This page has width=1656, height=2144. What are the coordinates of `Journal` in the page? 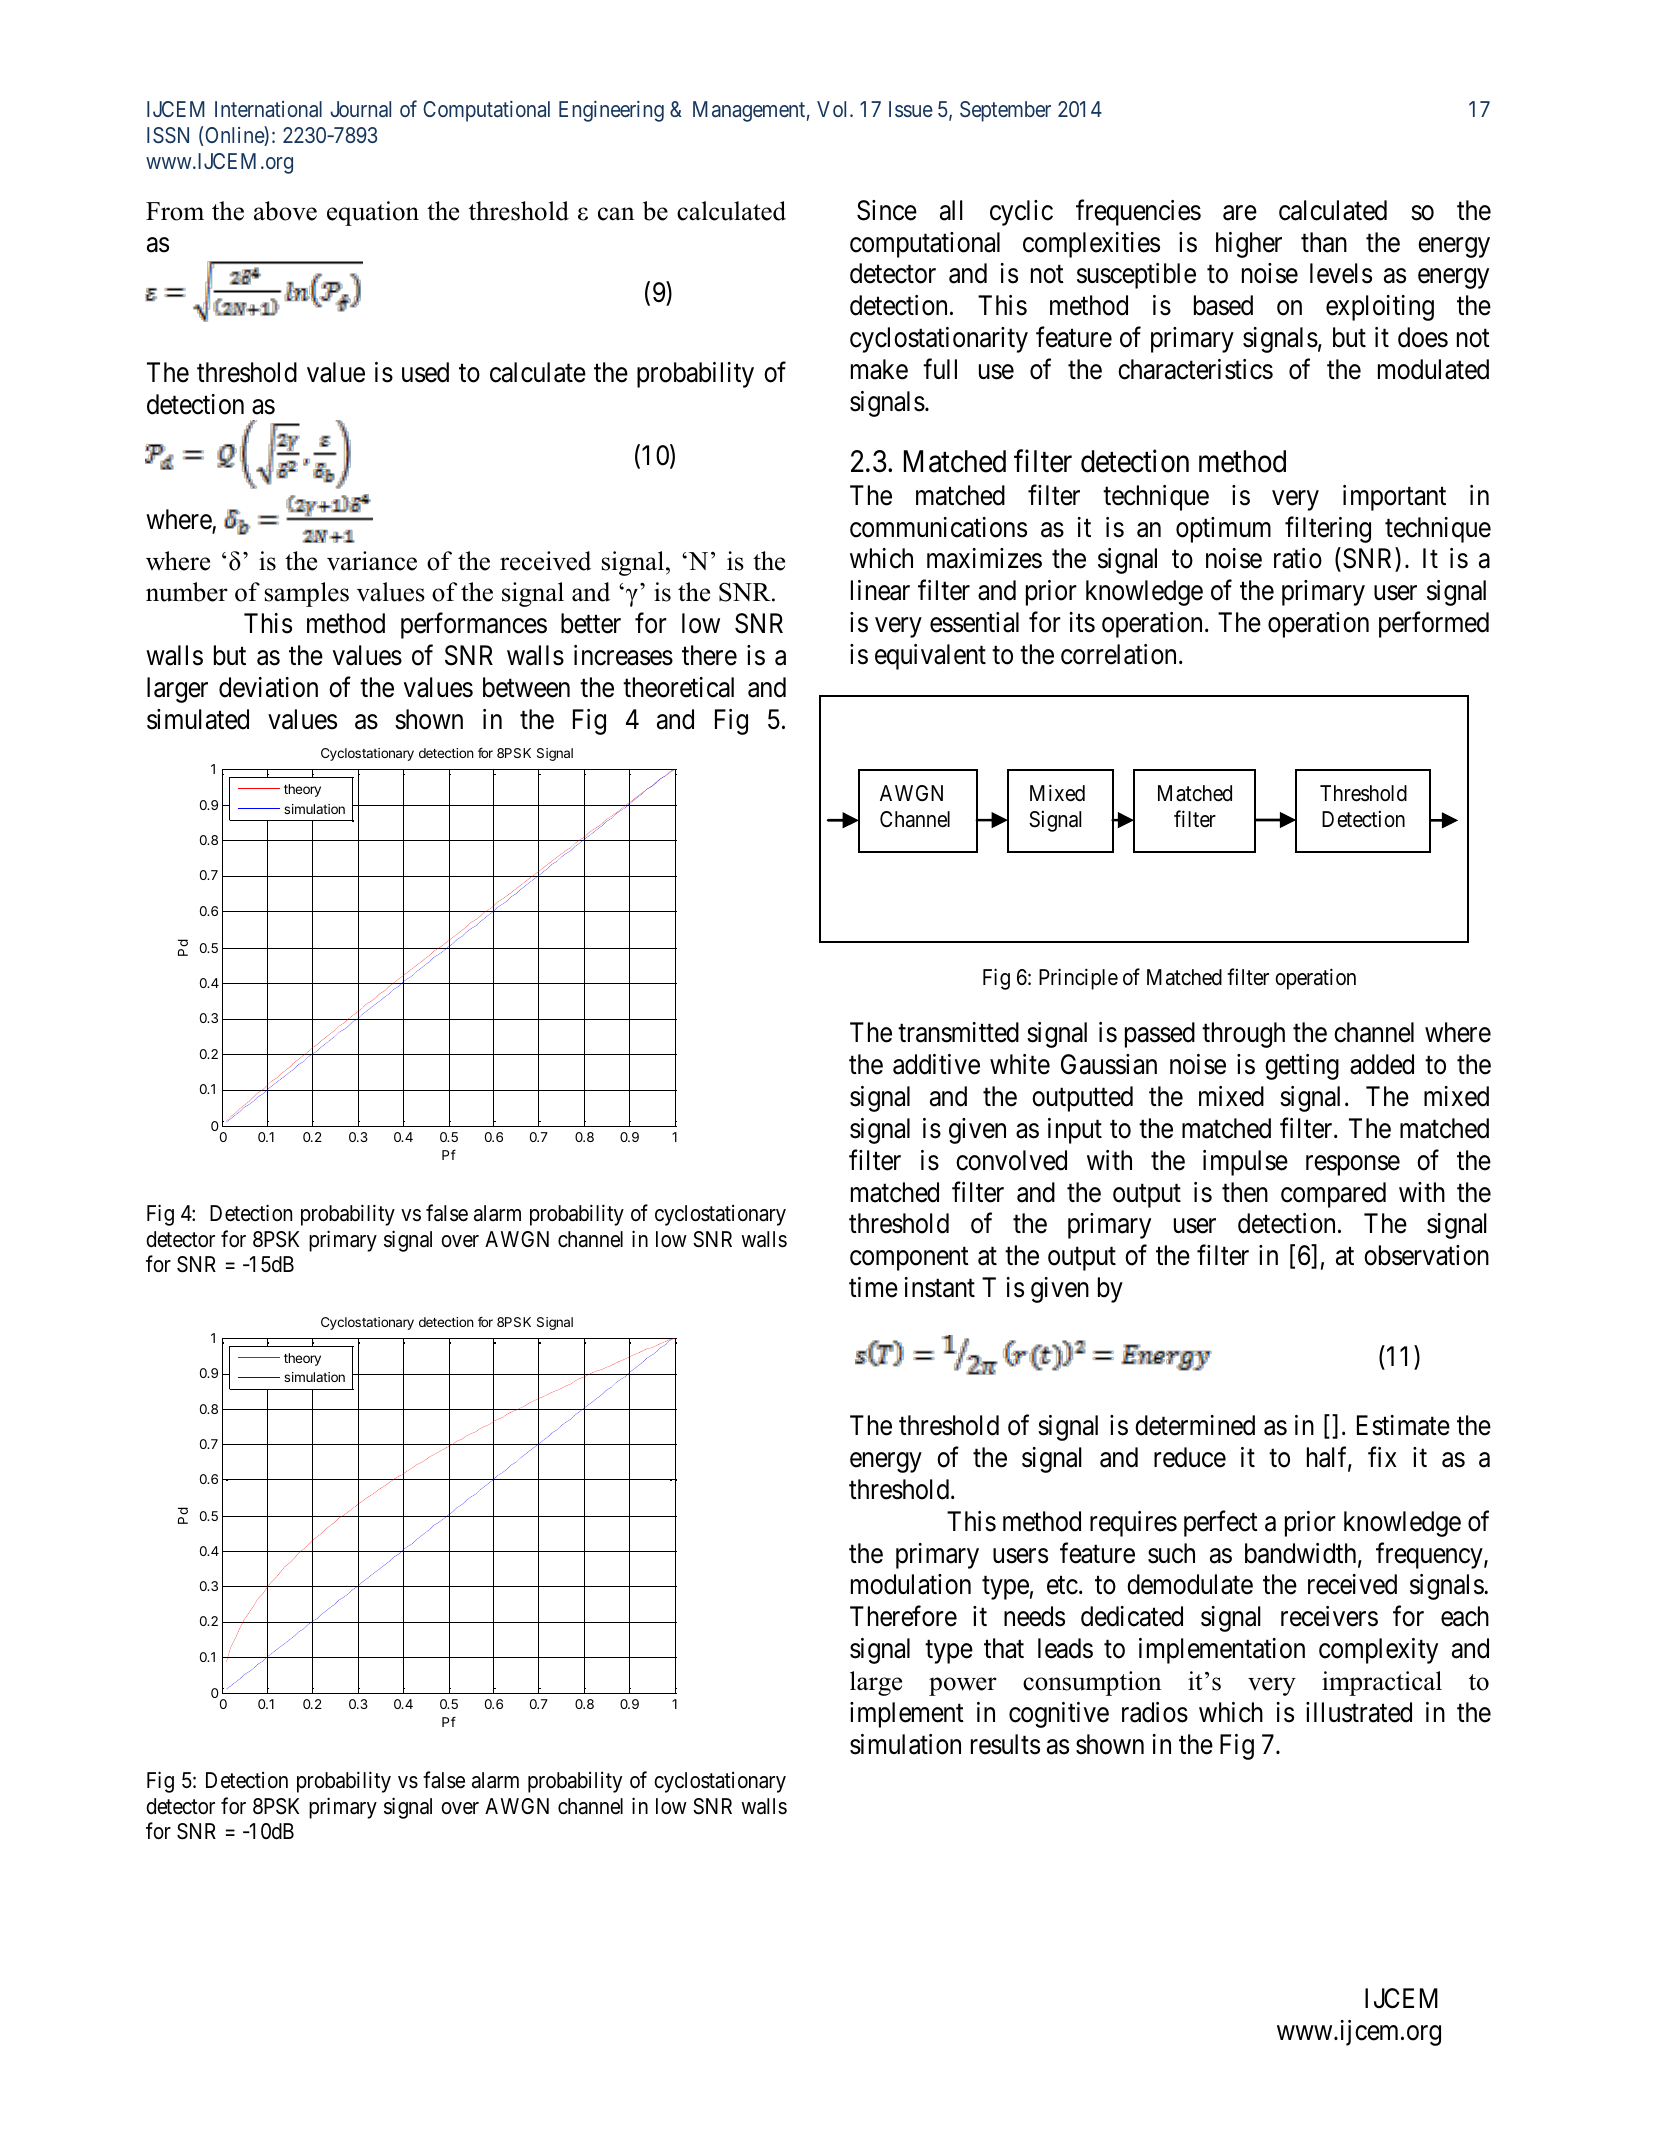 It's located at (360, 109).
